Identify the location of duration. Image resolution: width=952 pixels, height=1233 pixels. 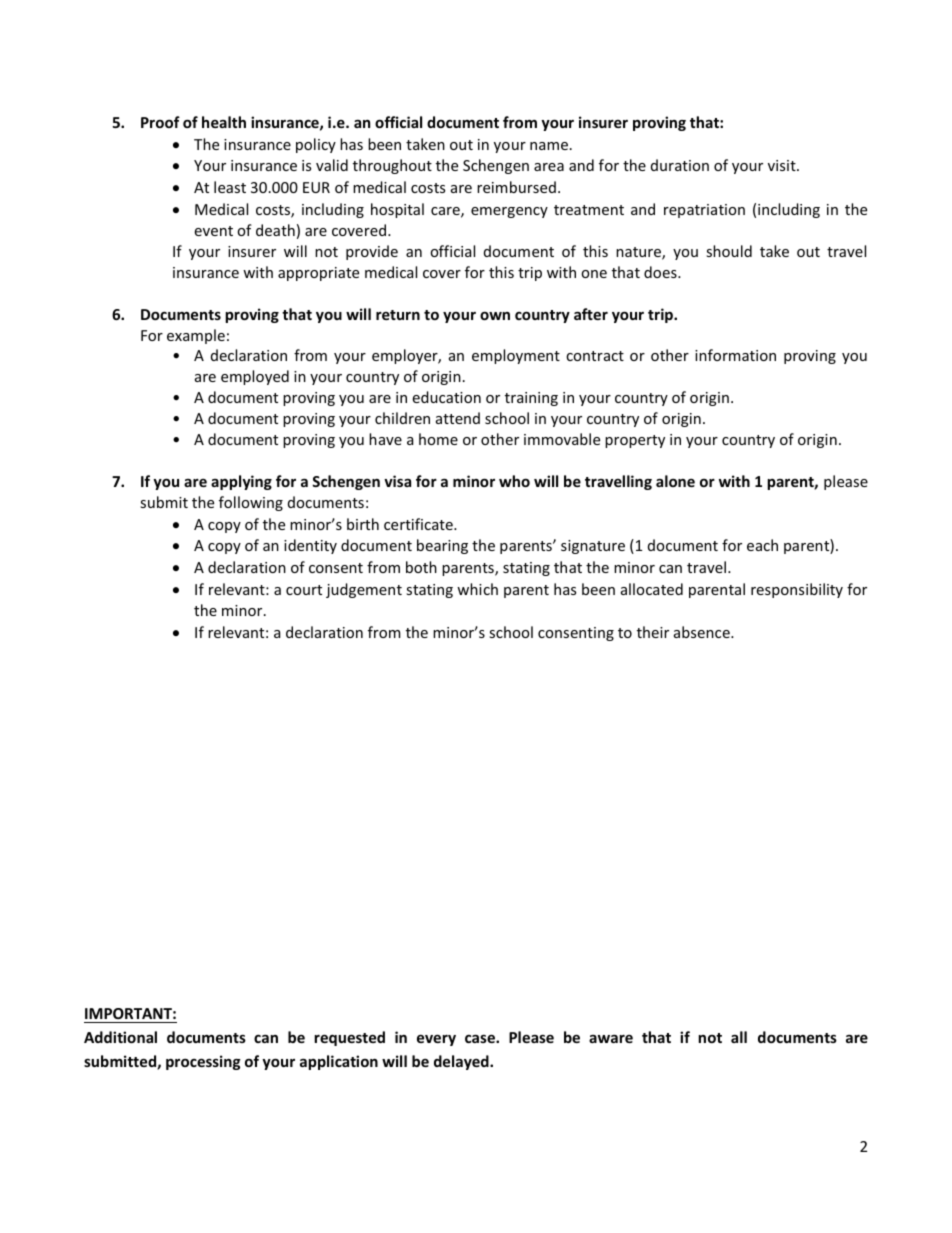
(680, 165).
